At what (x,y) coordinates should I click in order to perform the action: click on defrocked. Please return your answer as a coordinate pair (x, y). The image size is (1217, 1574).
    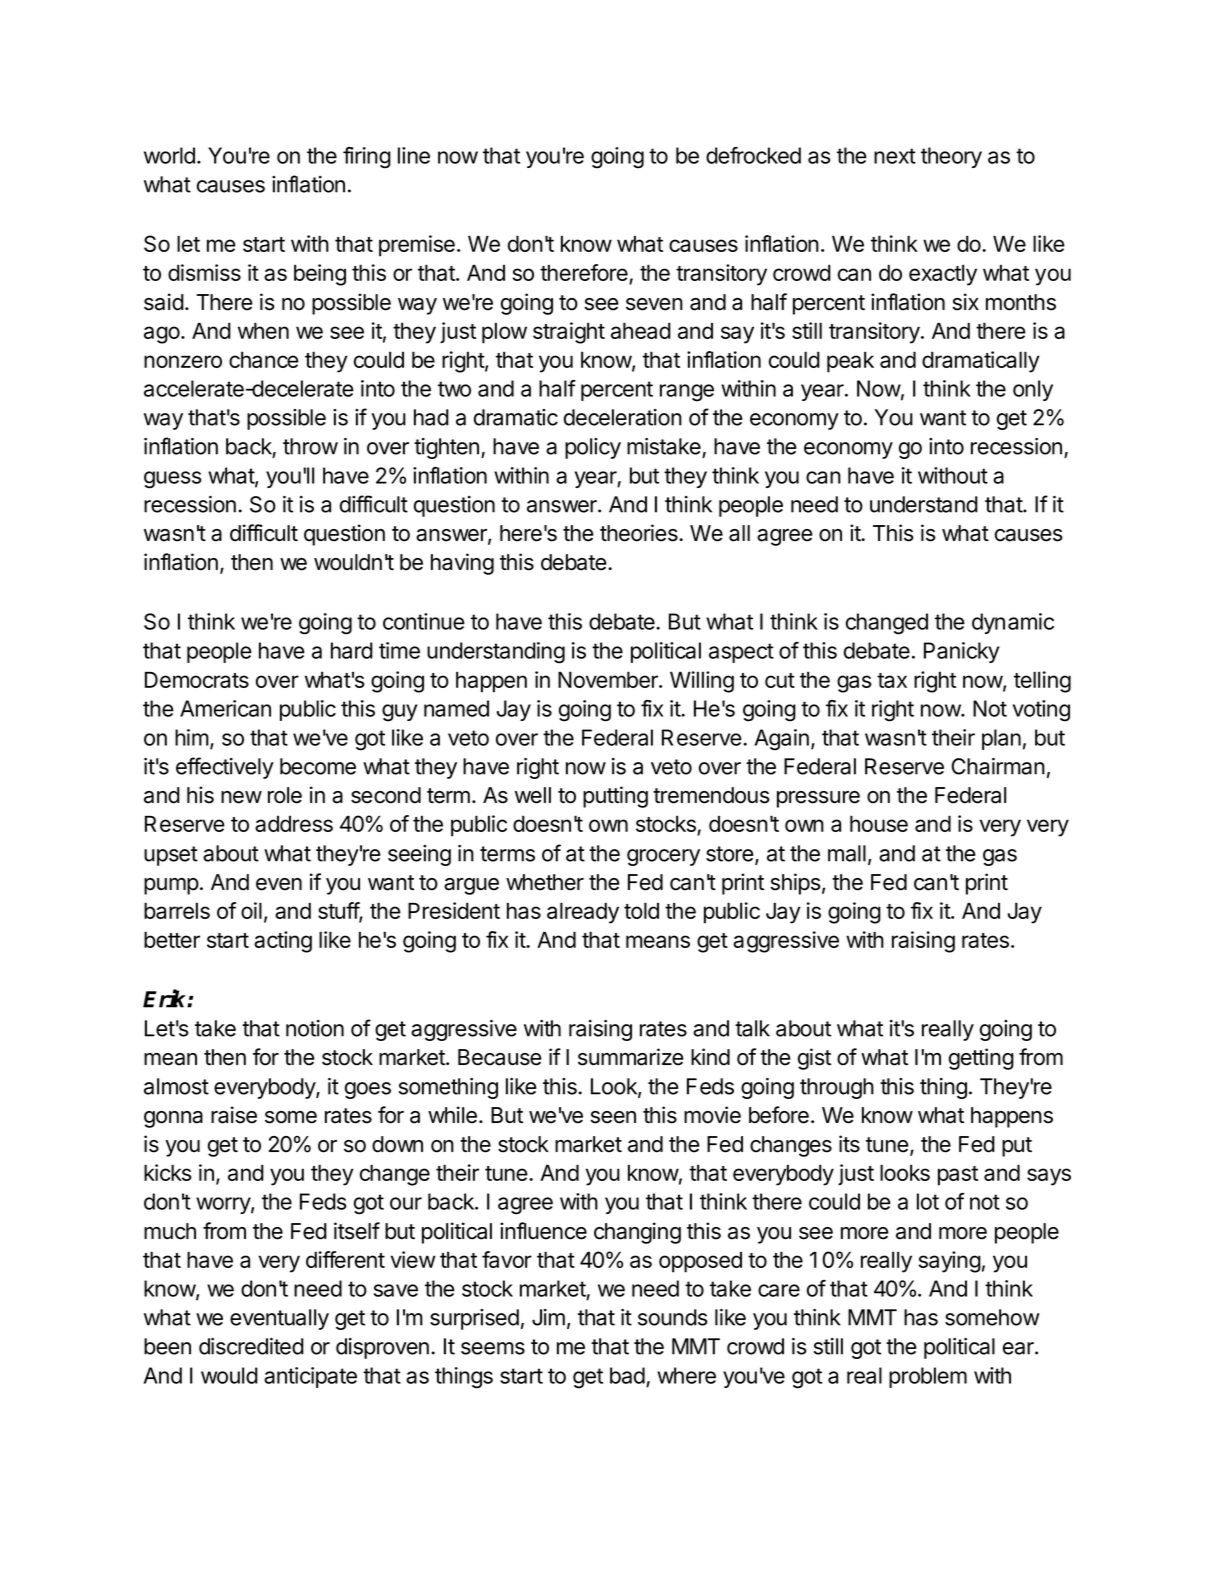
    Looking at the image, I should click on (753, 155).
